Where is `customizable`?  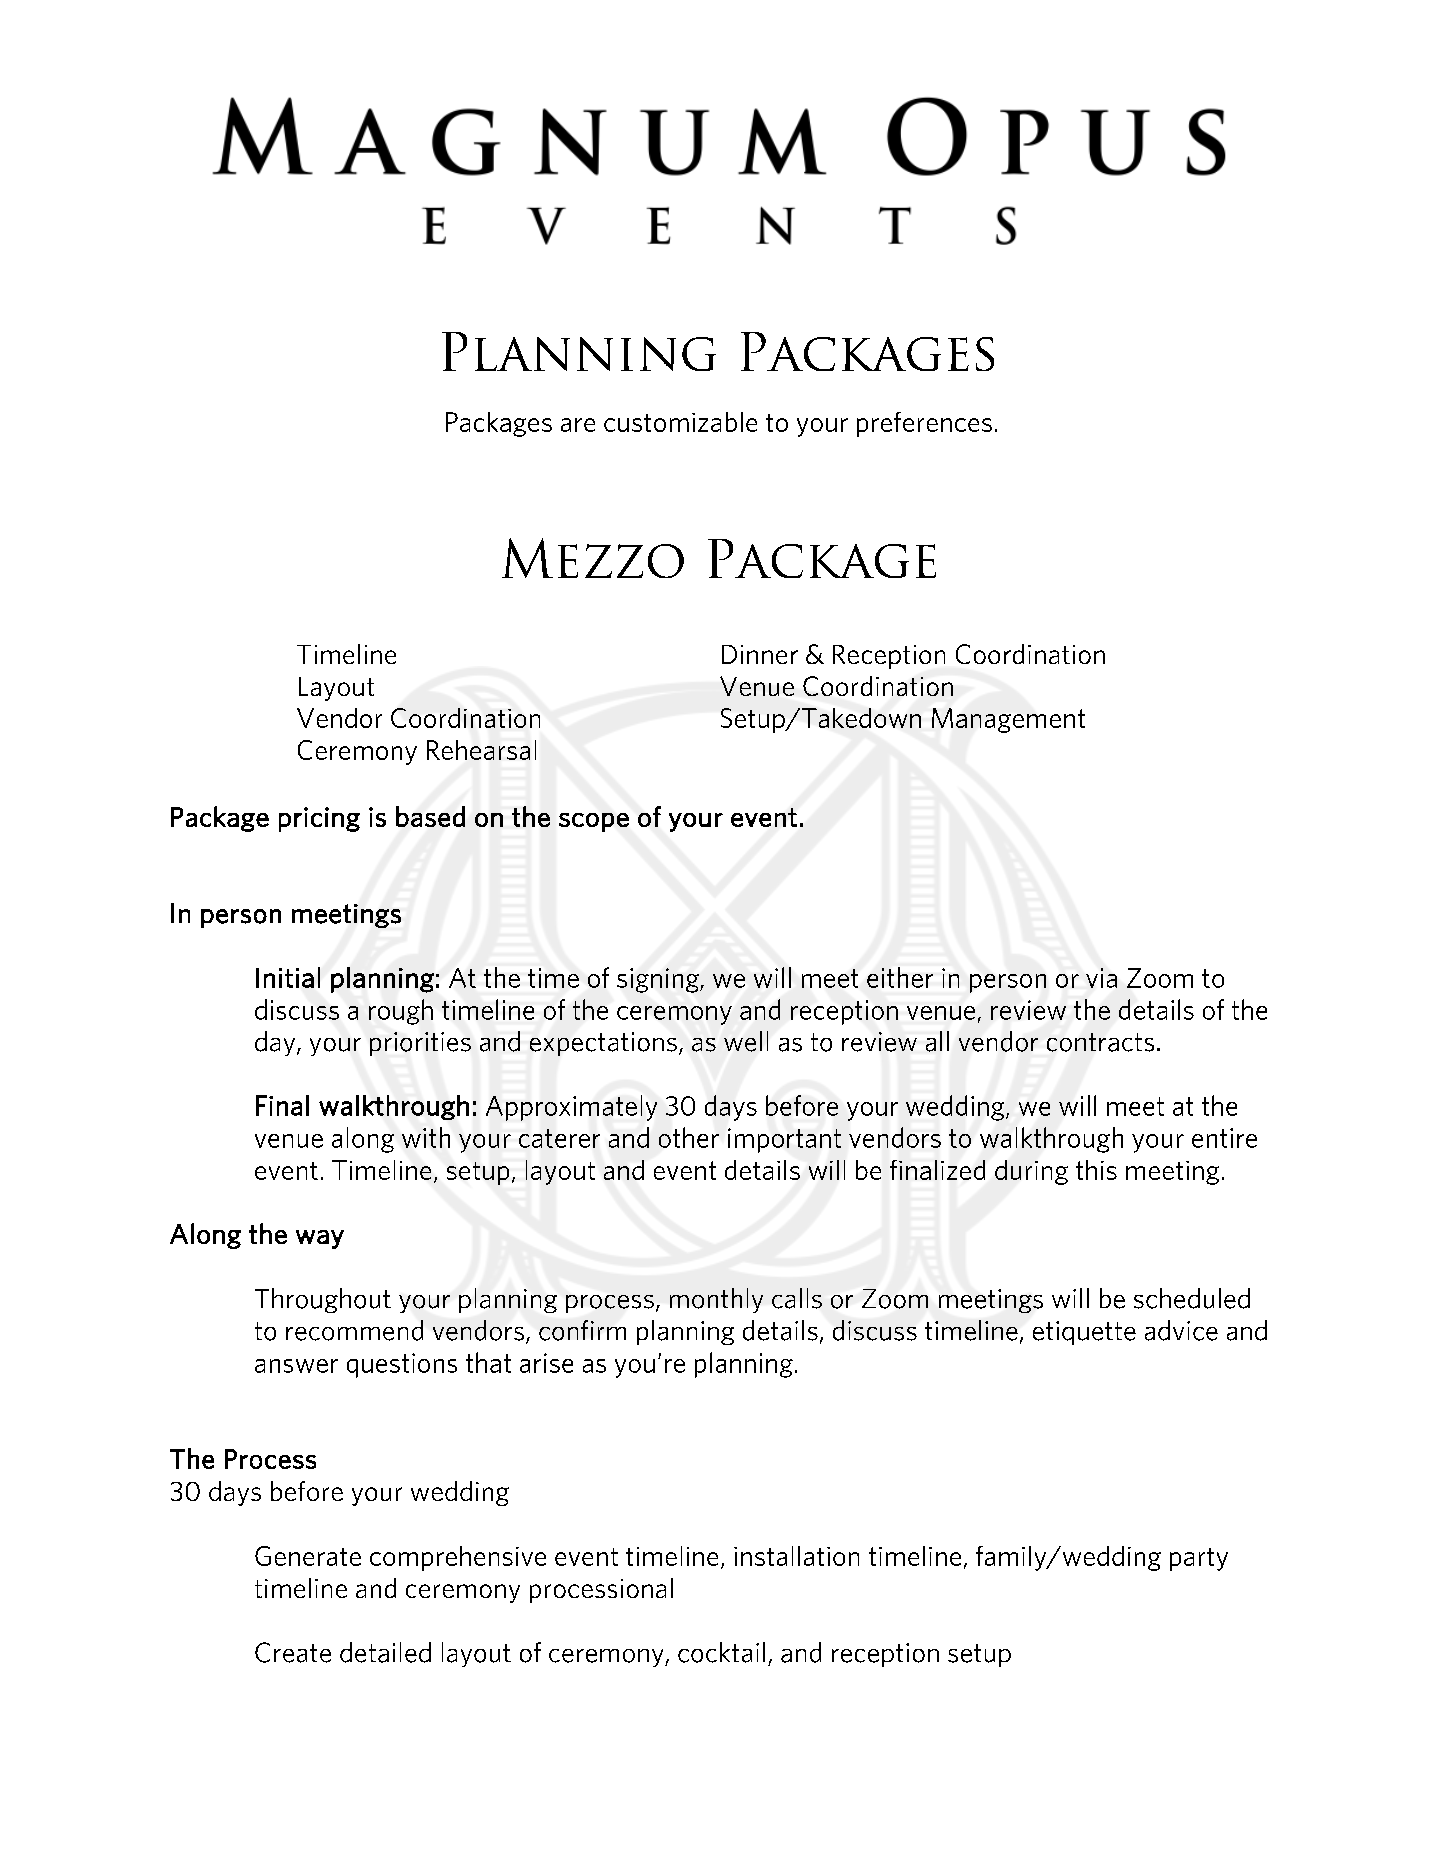 customizable is located at coordinates (680, 422).
